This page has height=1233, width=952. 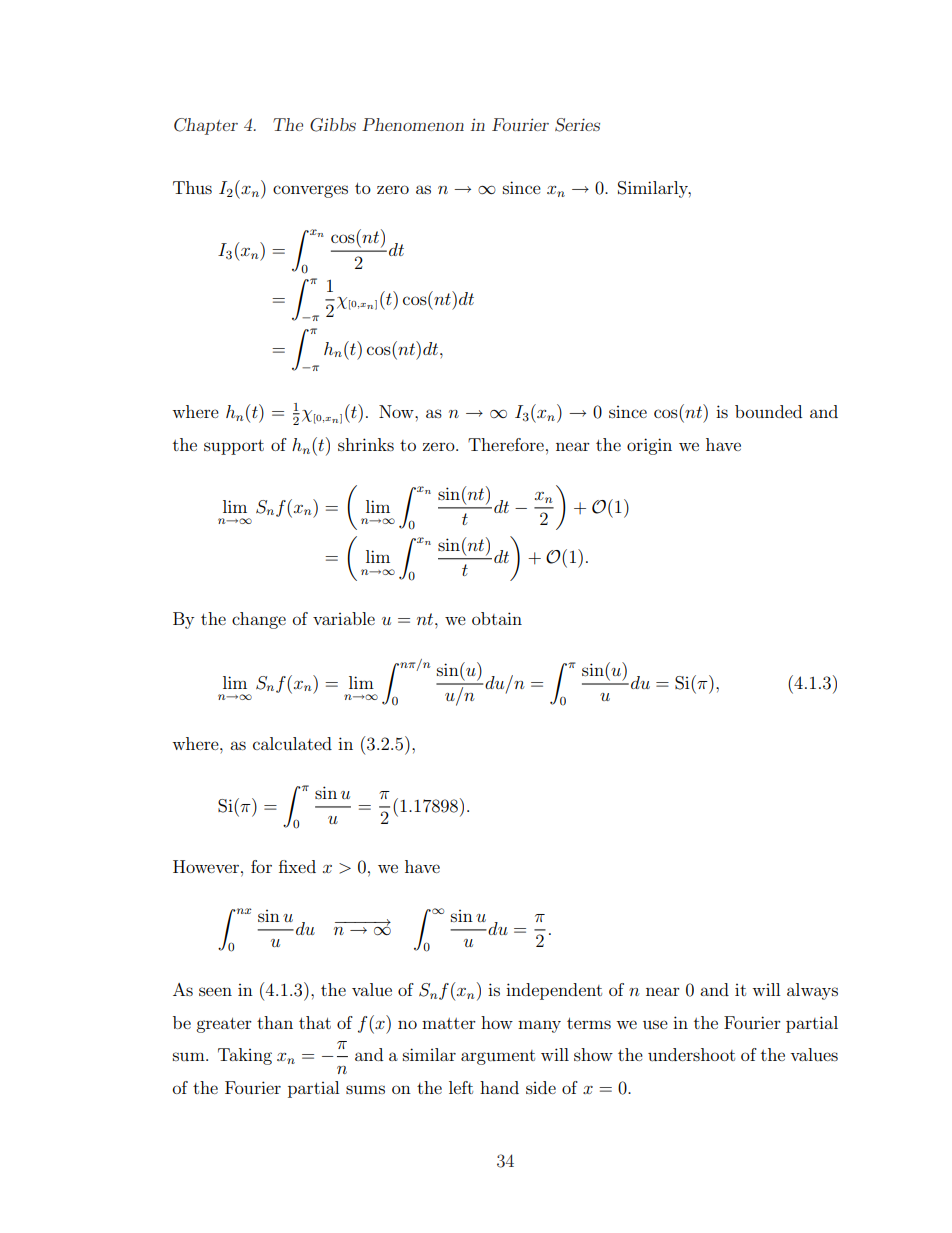 I want to click on use, so click(x=655, y=1024).
